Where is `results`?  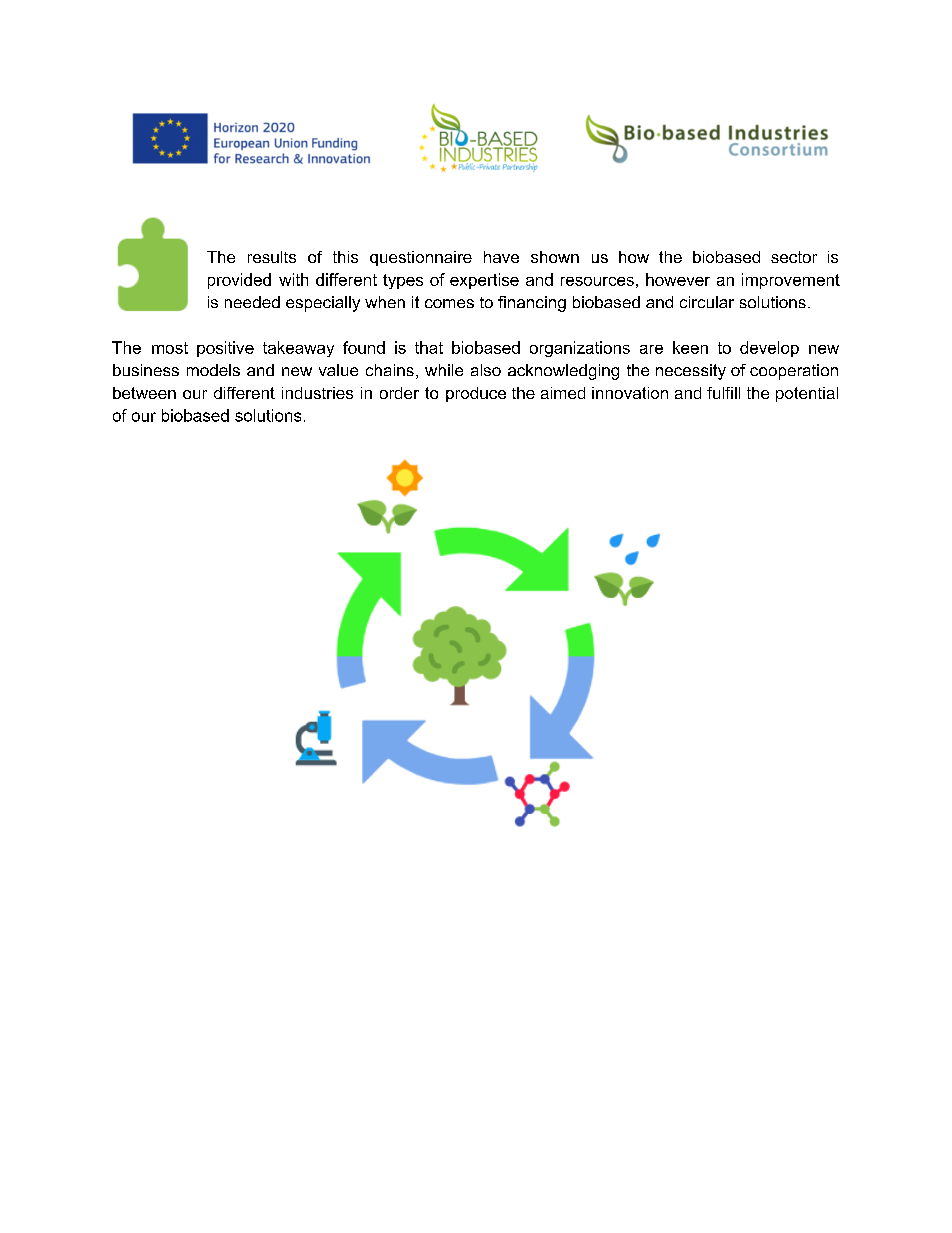 results is located at coordinates (272, 257).
